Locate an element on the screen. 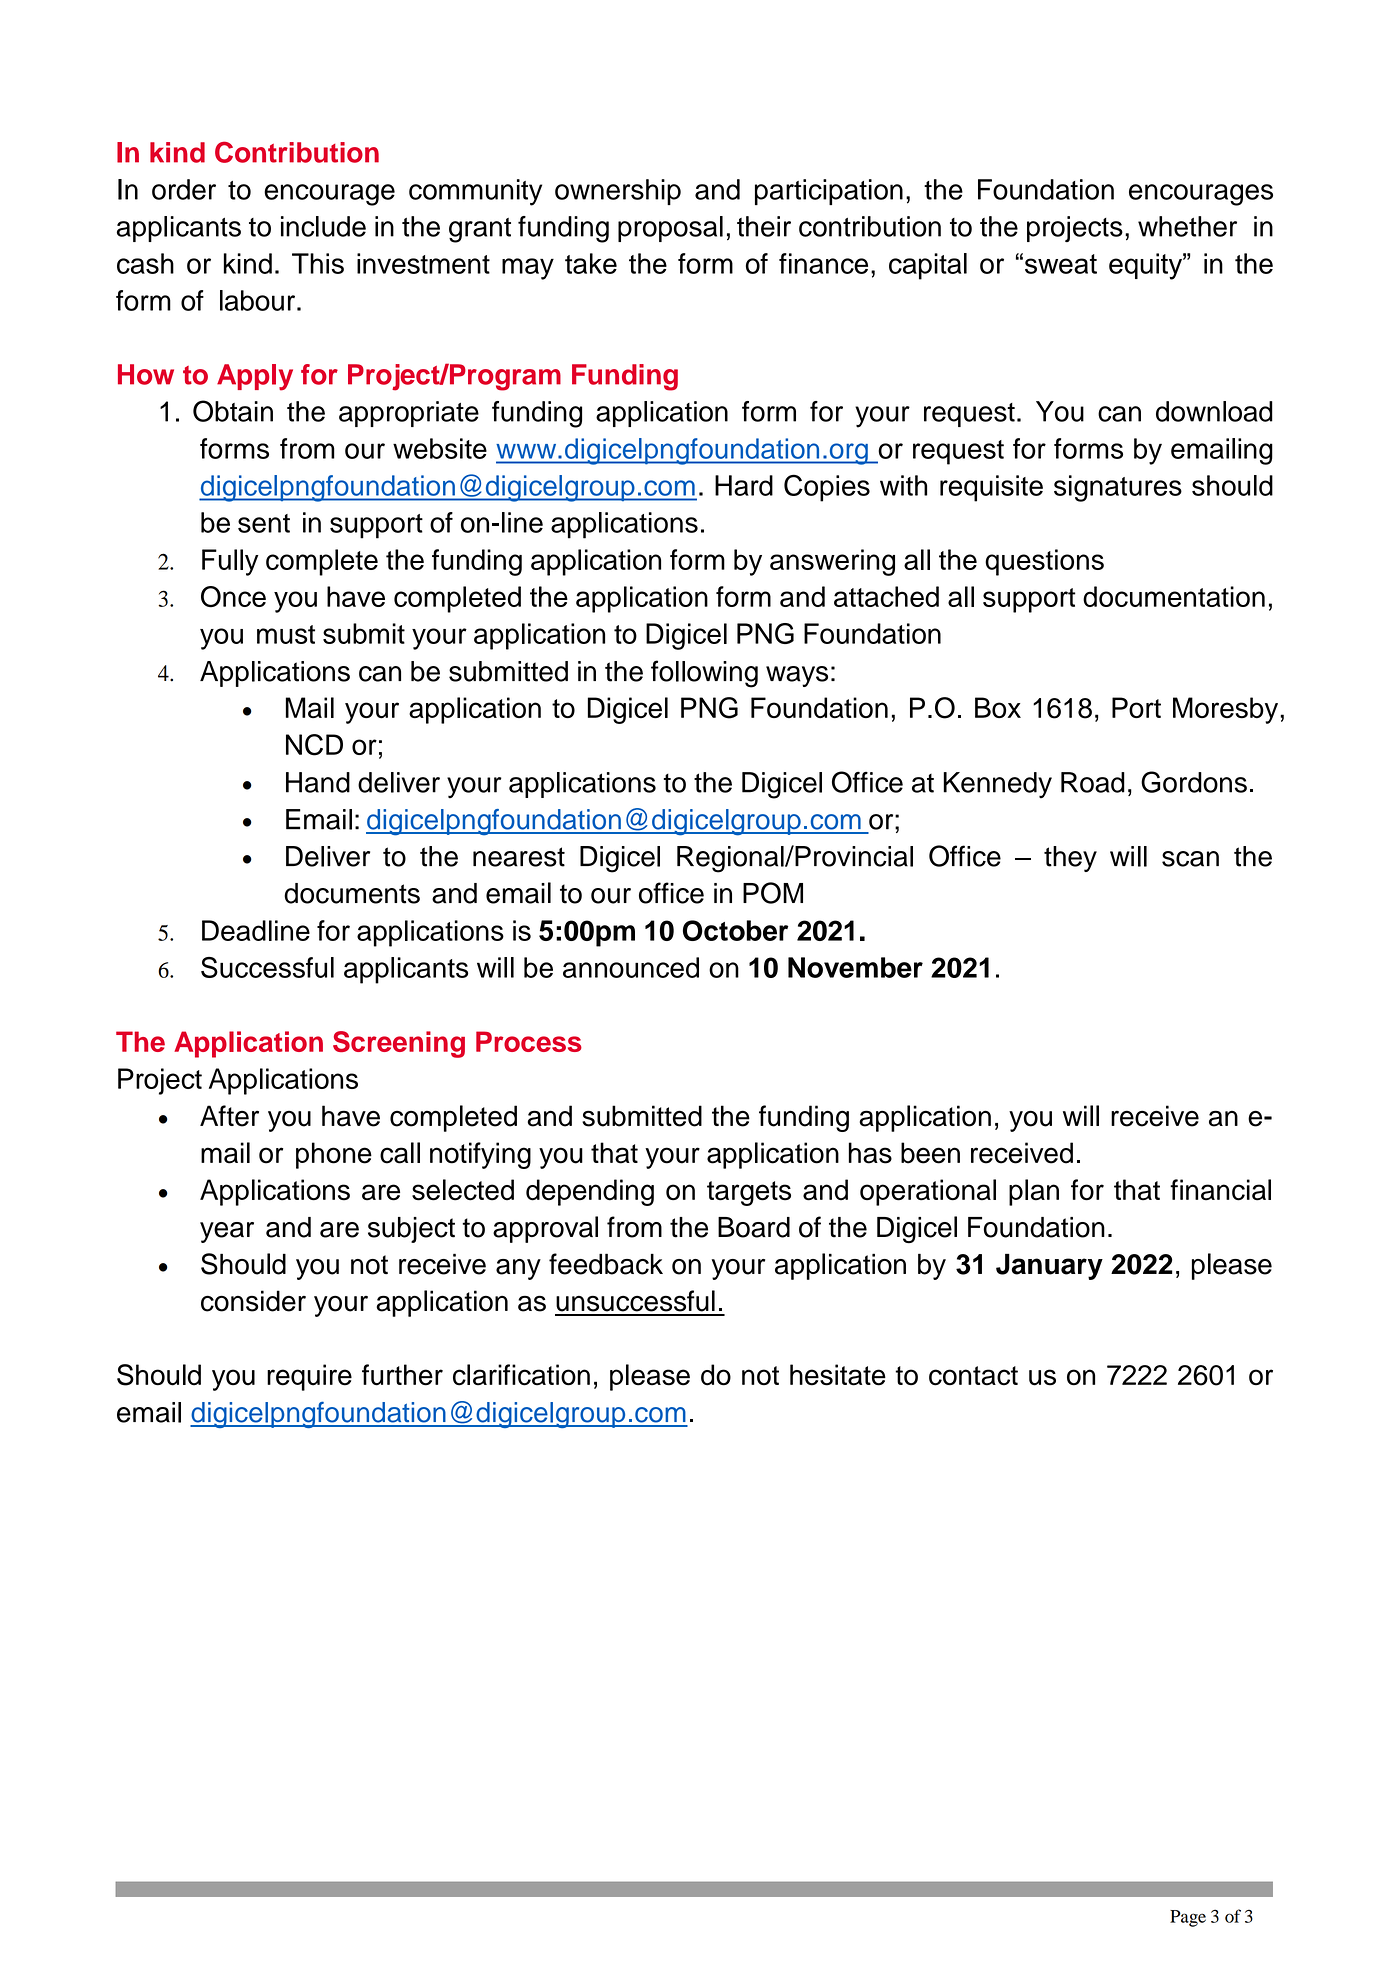 This screenshot has width=1389, height=1964. whether is located at coordinates (1187, 226).
